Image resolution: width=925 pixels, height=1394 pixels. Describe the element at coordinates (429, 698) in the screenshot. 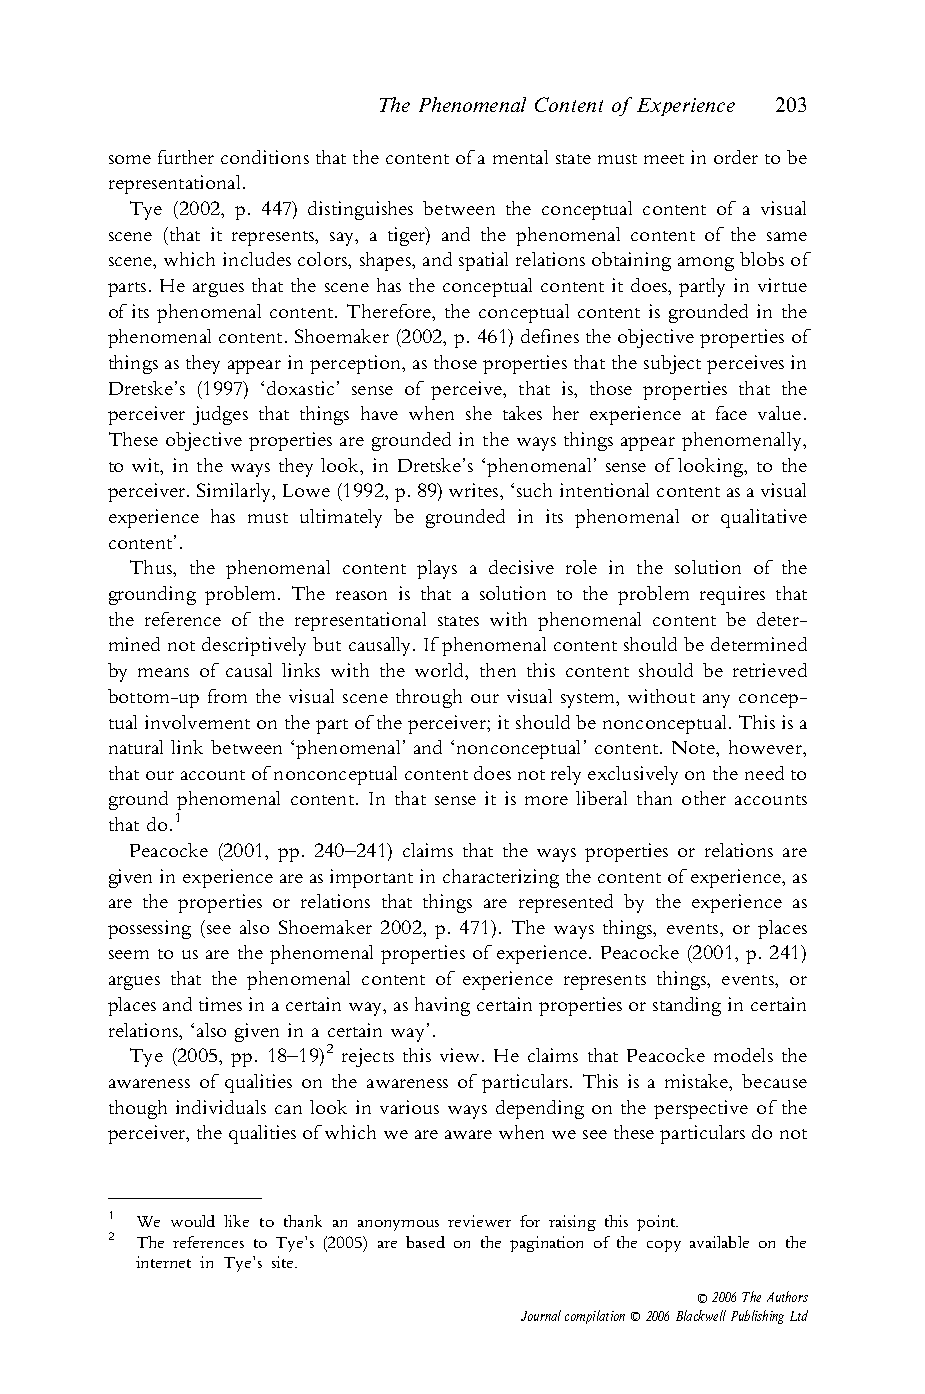

I see `through` at that location.
